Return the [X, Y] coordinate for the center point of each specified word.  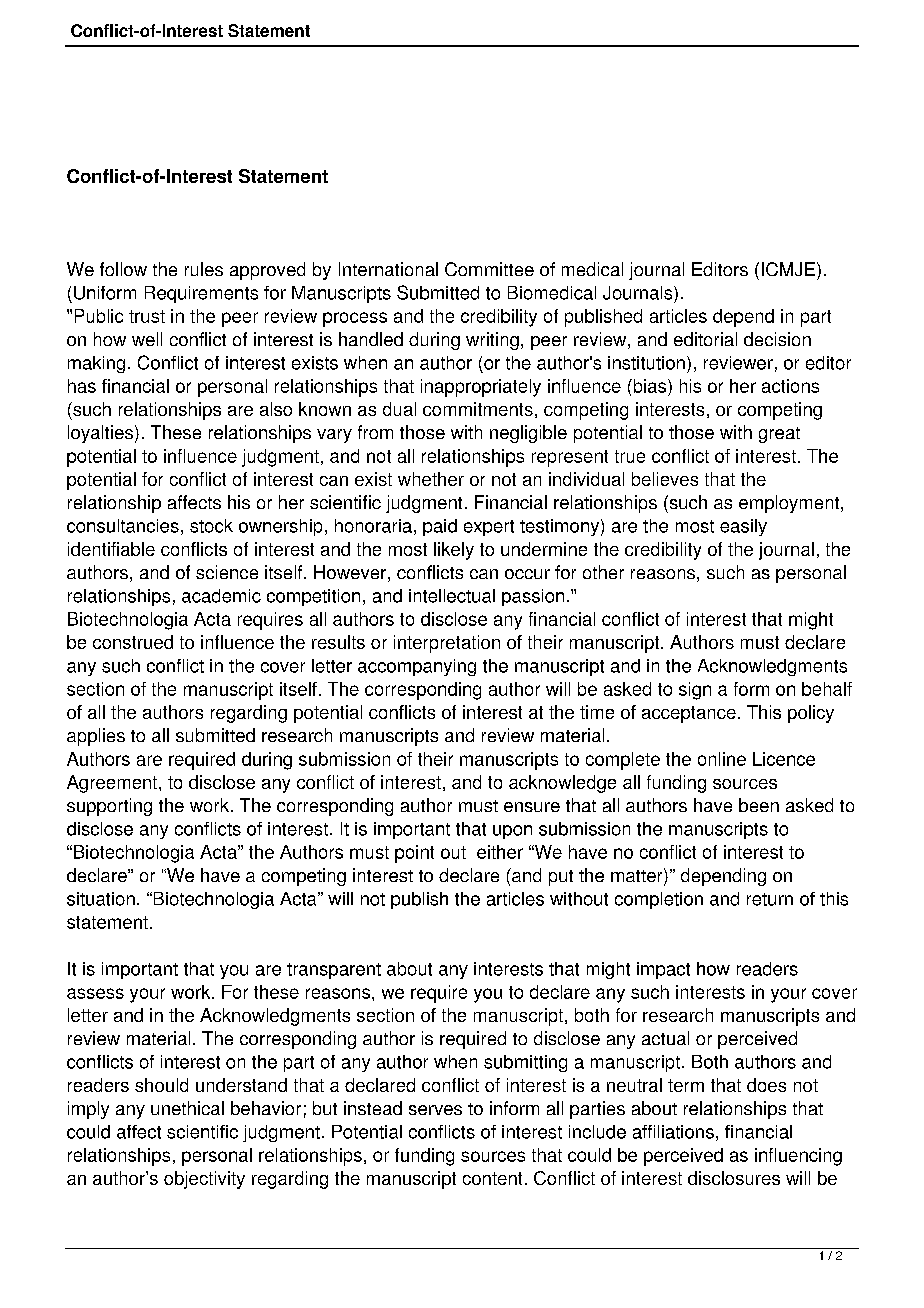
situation [101, 899]
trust [147, 316]
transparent [334, 971]
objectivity [204, 1180]
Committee [489, 269]
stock [211, 526]
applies [96, 737]
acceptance [689, 714]
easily [743, 527]
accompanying [417, 667]
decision [777, 339]
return [770, 899]
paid [440, 527]
